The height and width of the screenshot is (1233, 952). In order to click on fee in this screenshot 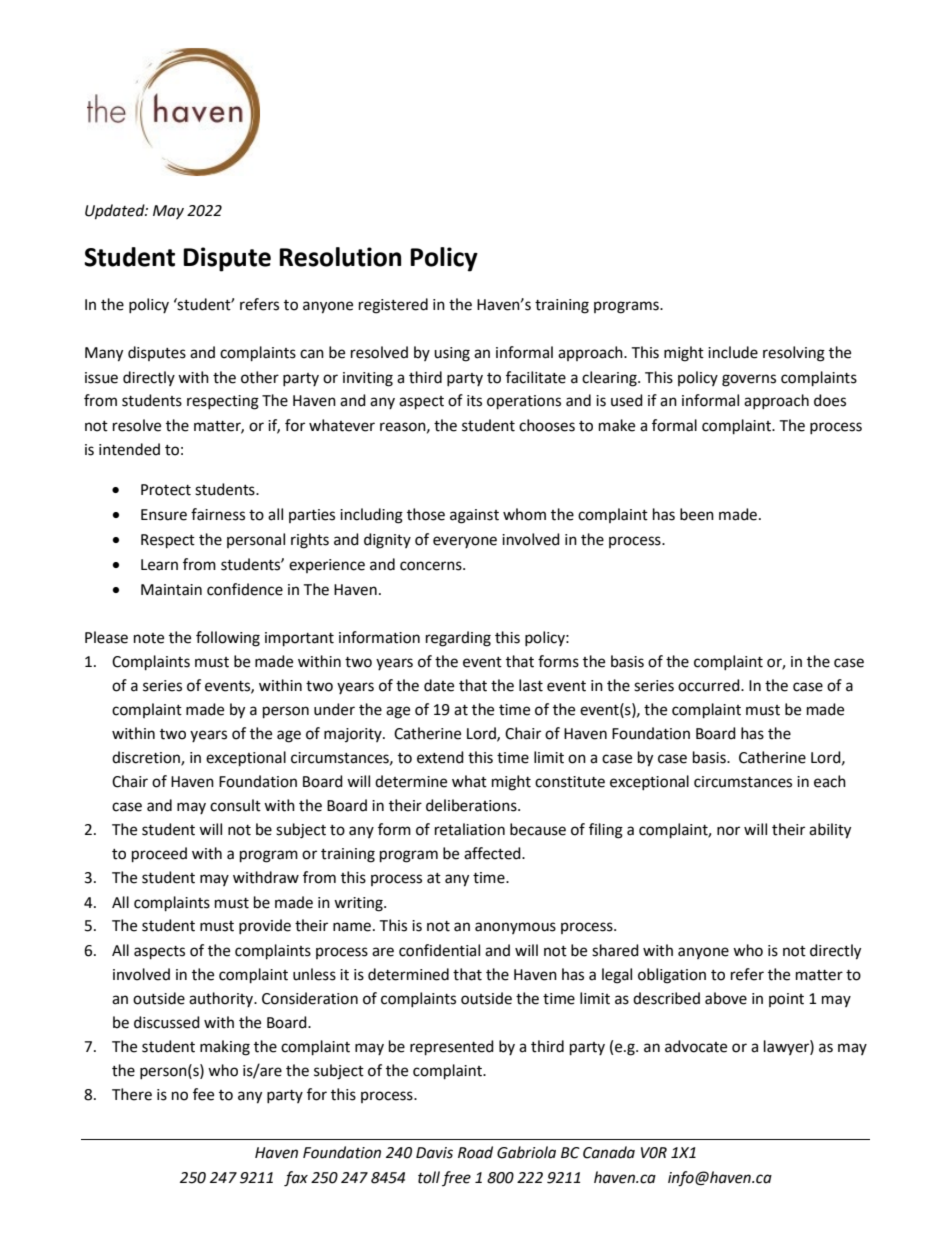, I will do `click(203, 1094)`.
